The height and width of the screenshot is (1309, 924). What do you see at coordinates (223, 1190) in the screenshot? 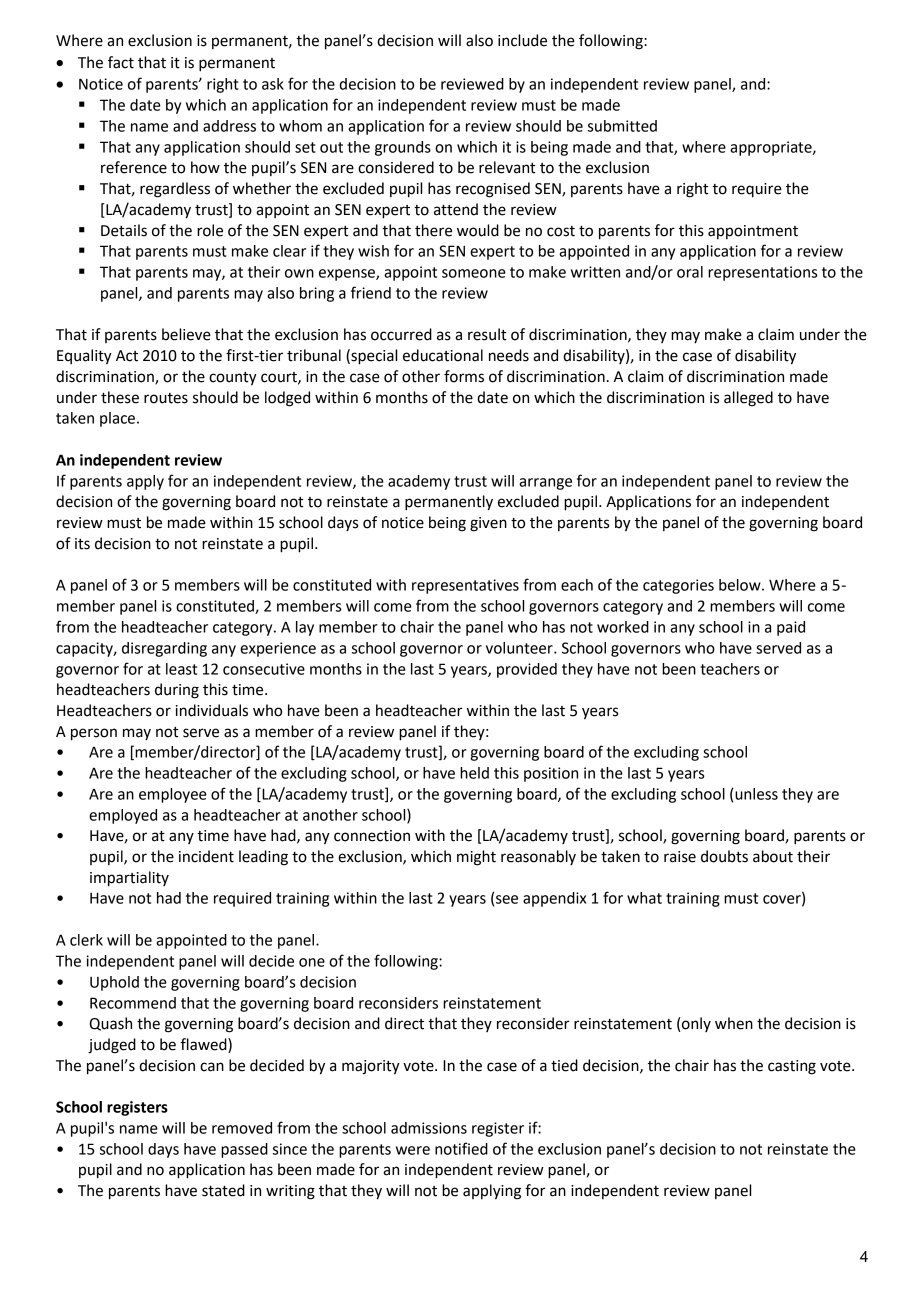
I see `stated` at bounding box center [223, 1190].
